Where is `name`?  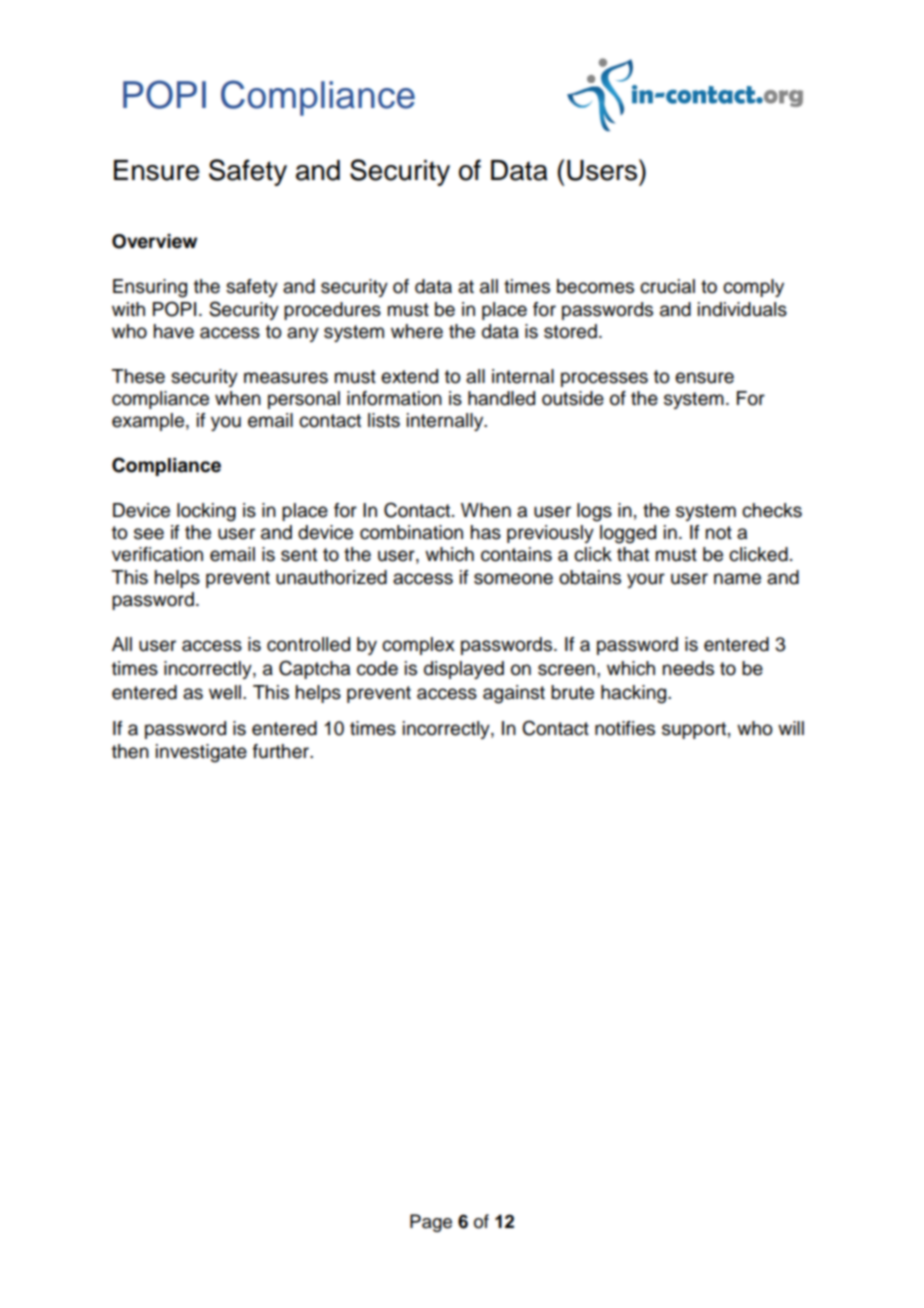
name is located at coordinates (737, 579).
